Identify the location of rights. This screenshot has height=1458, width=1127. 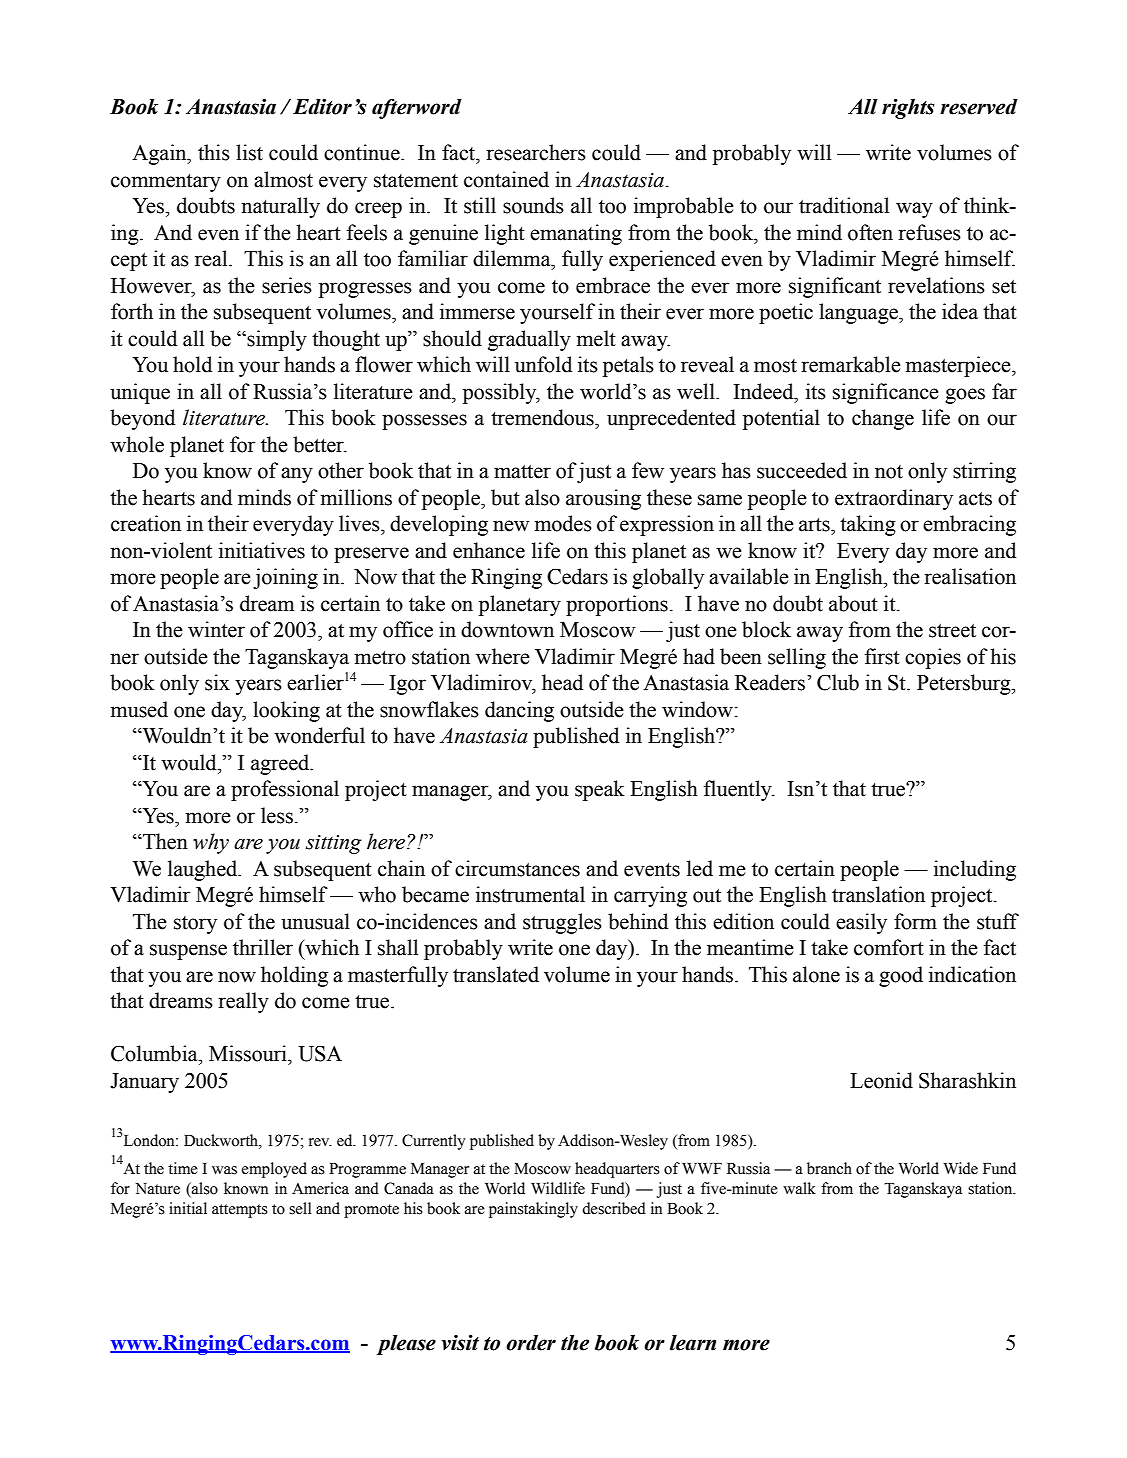
(908, 109).
